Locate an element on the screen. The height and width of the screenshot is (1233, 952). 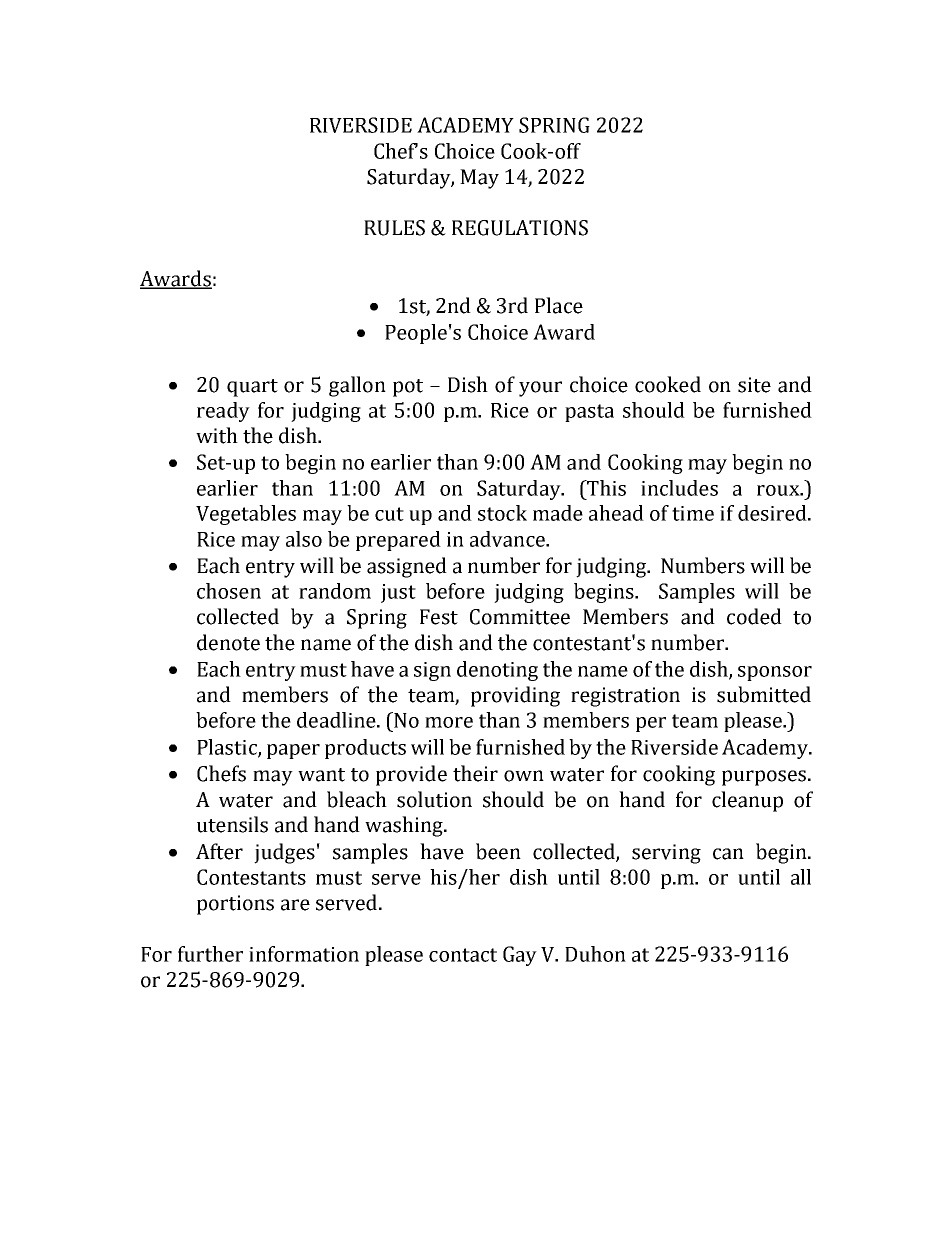
information is located at coordinates (304, 954).
